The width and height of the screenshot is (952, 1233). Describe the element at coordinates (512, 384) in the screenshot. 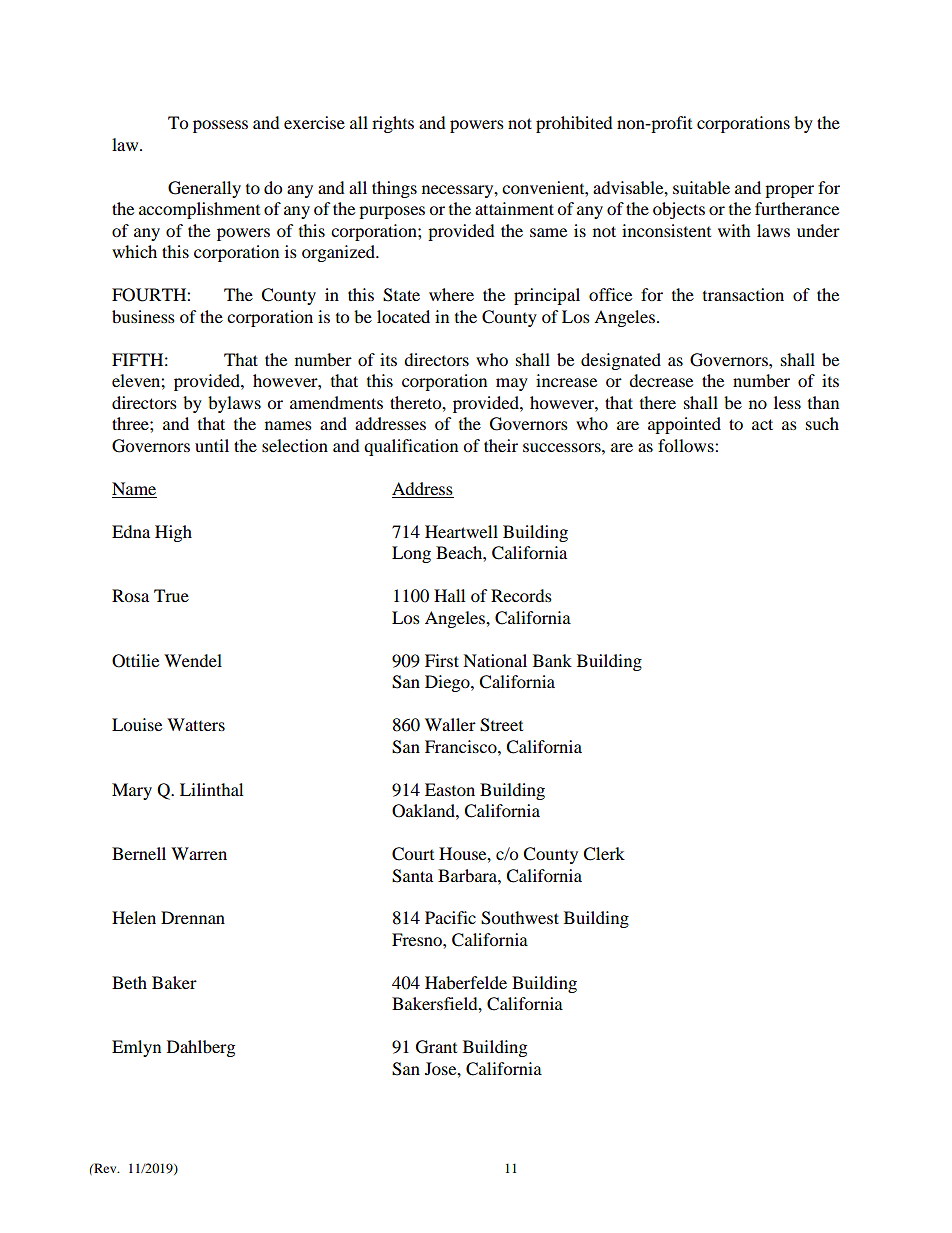

I see `may` at that location.
